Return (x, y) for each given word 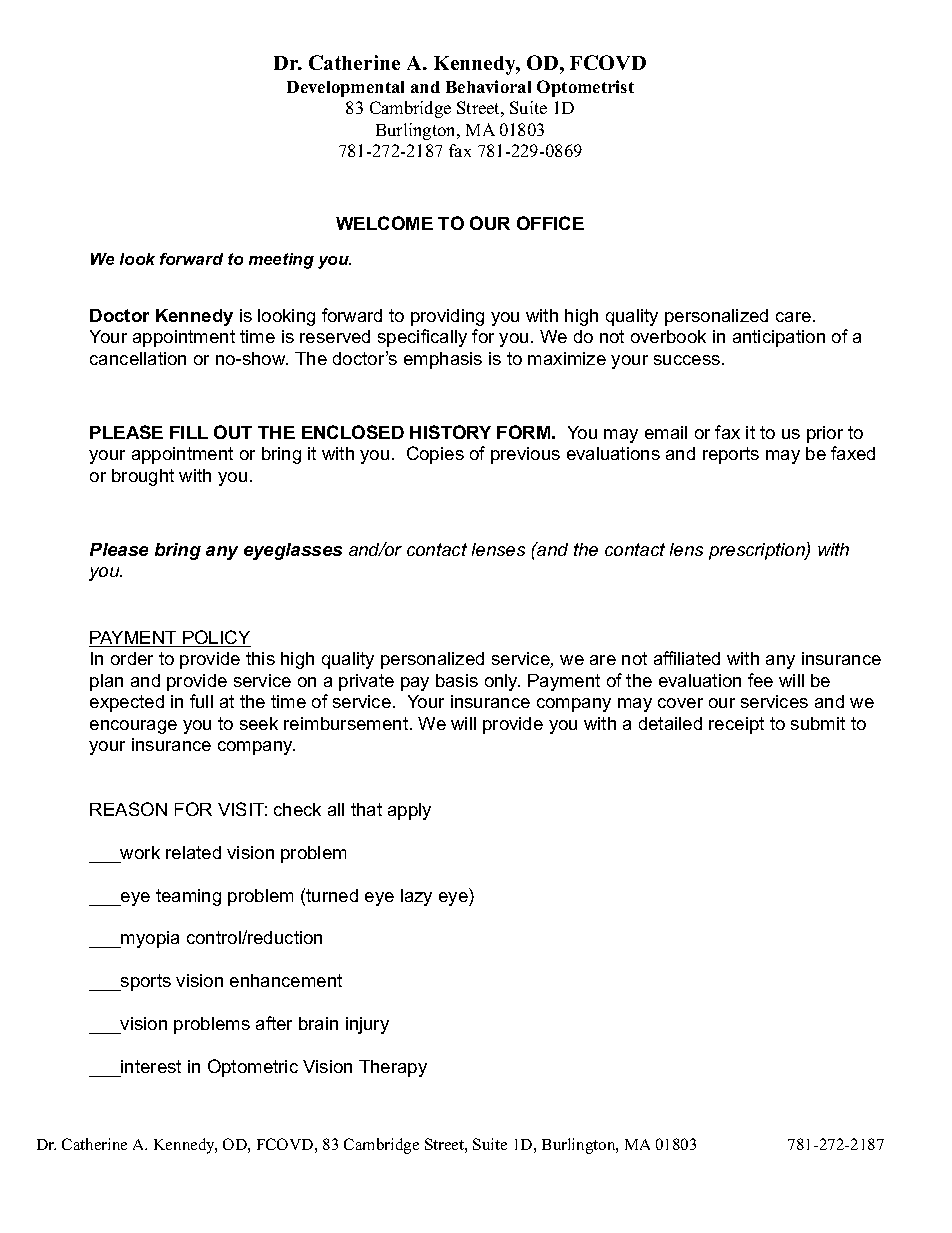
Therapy (393, 1068)
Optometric (253, 1068)
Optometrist (585, 88)
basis (457, 680)
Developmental (345, 89)
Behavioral (488, 86)
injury (367, 1025)
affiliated (687, 658)
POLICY (216, 638)
